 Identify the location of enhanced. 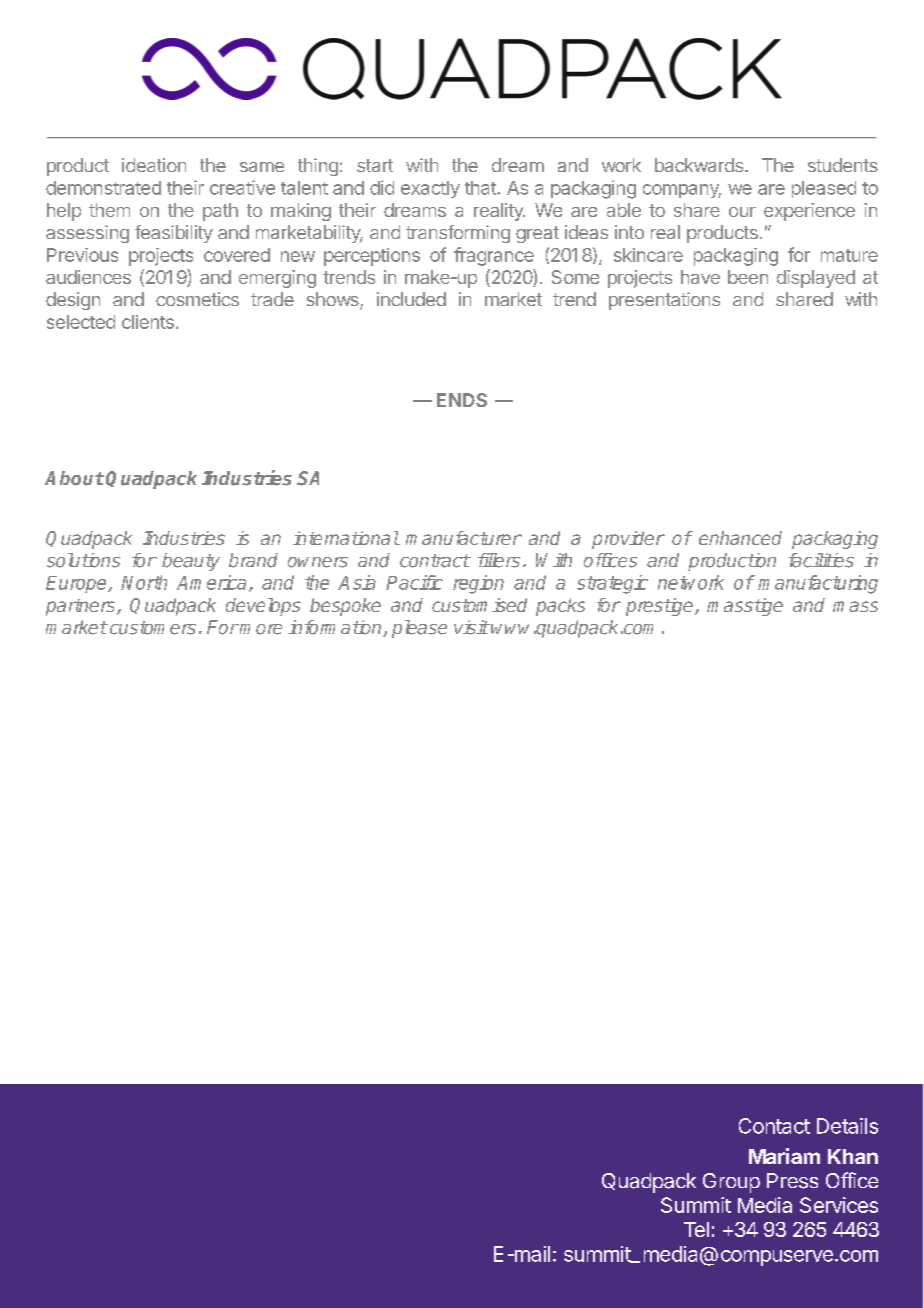
(740, 538).
